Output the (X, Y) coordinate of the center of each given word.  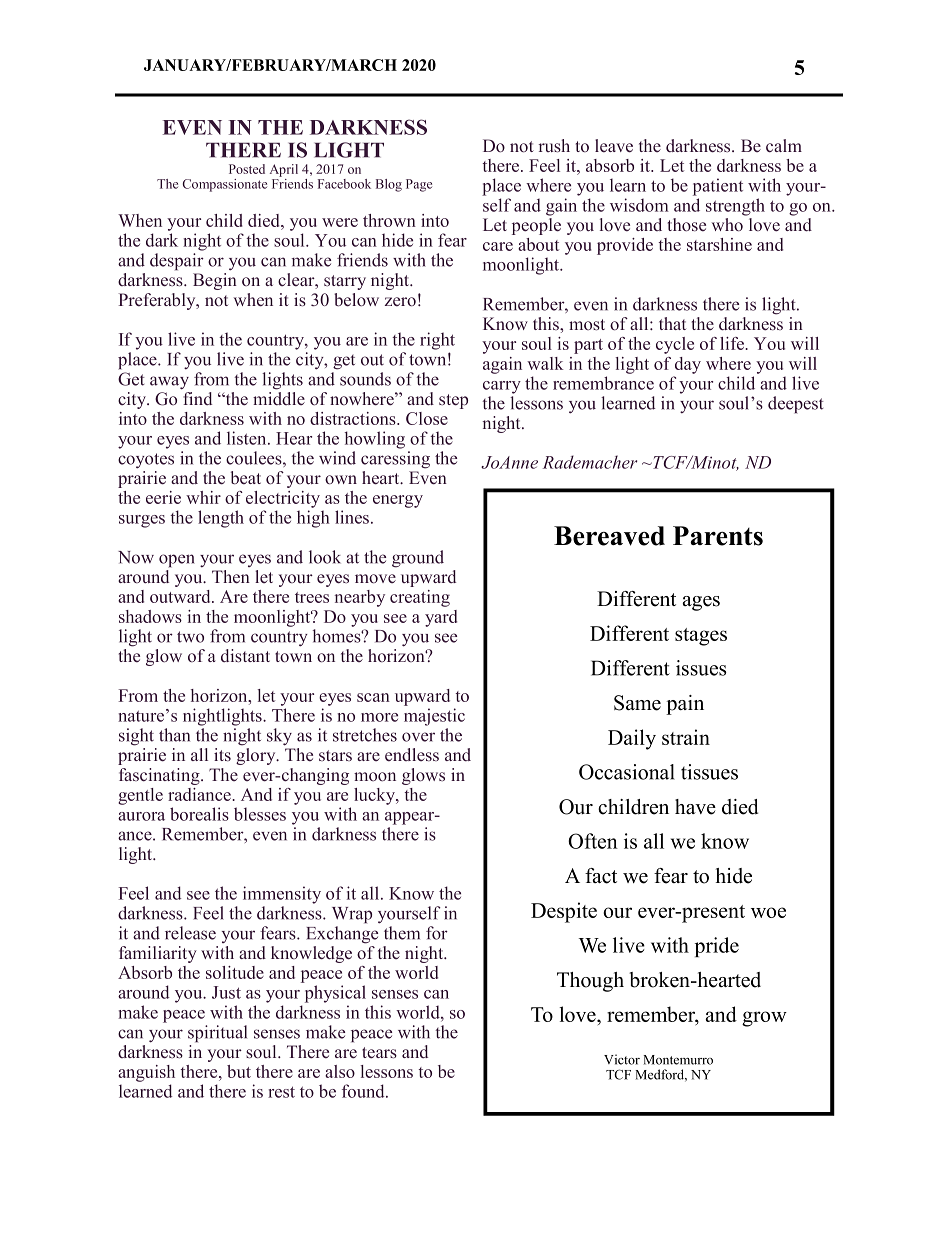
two (190, 637)
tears (379, 1053)
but (239, 1071)
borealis (199, 814)
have (695, 807)
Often (593, 841)
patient (718, 187)
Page (419, 185)
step (453, 401)
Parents (718, 536)
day (688, 365)
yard (441, 618)
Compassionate (225, 185)
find (196, 397)
